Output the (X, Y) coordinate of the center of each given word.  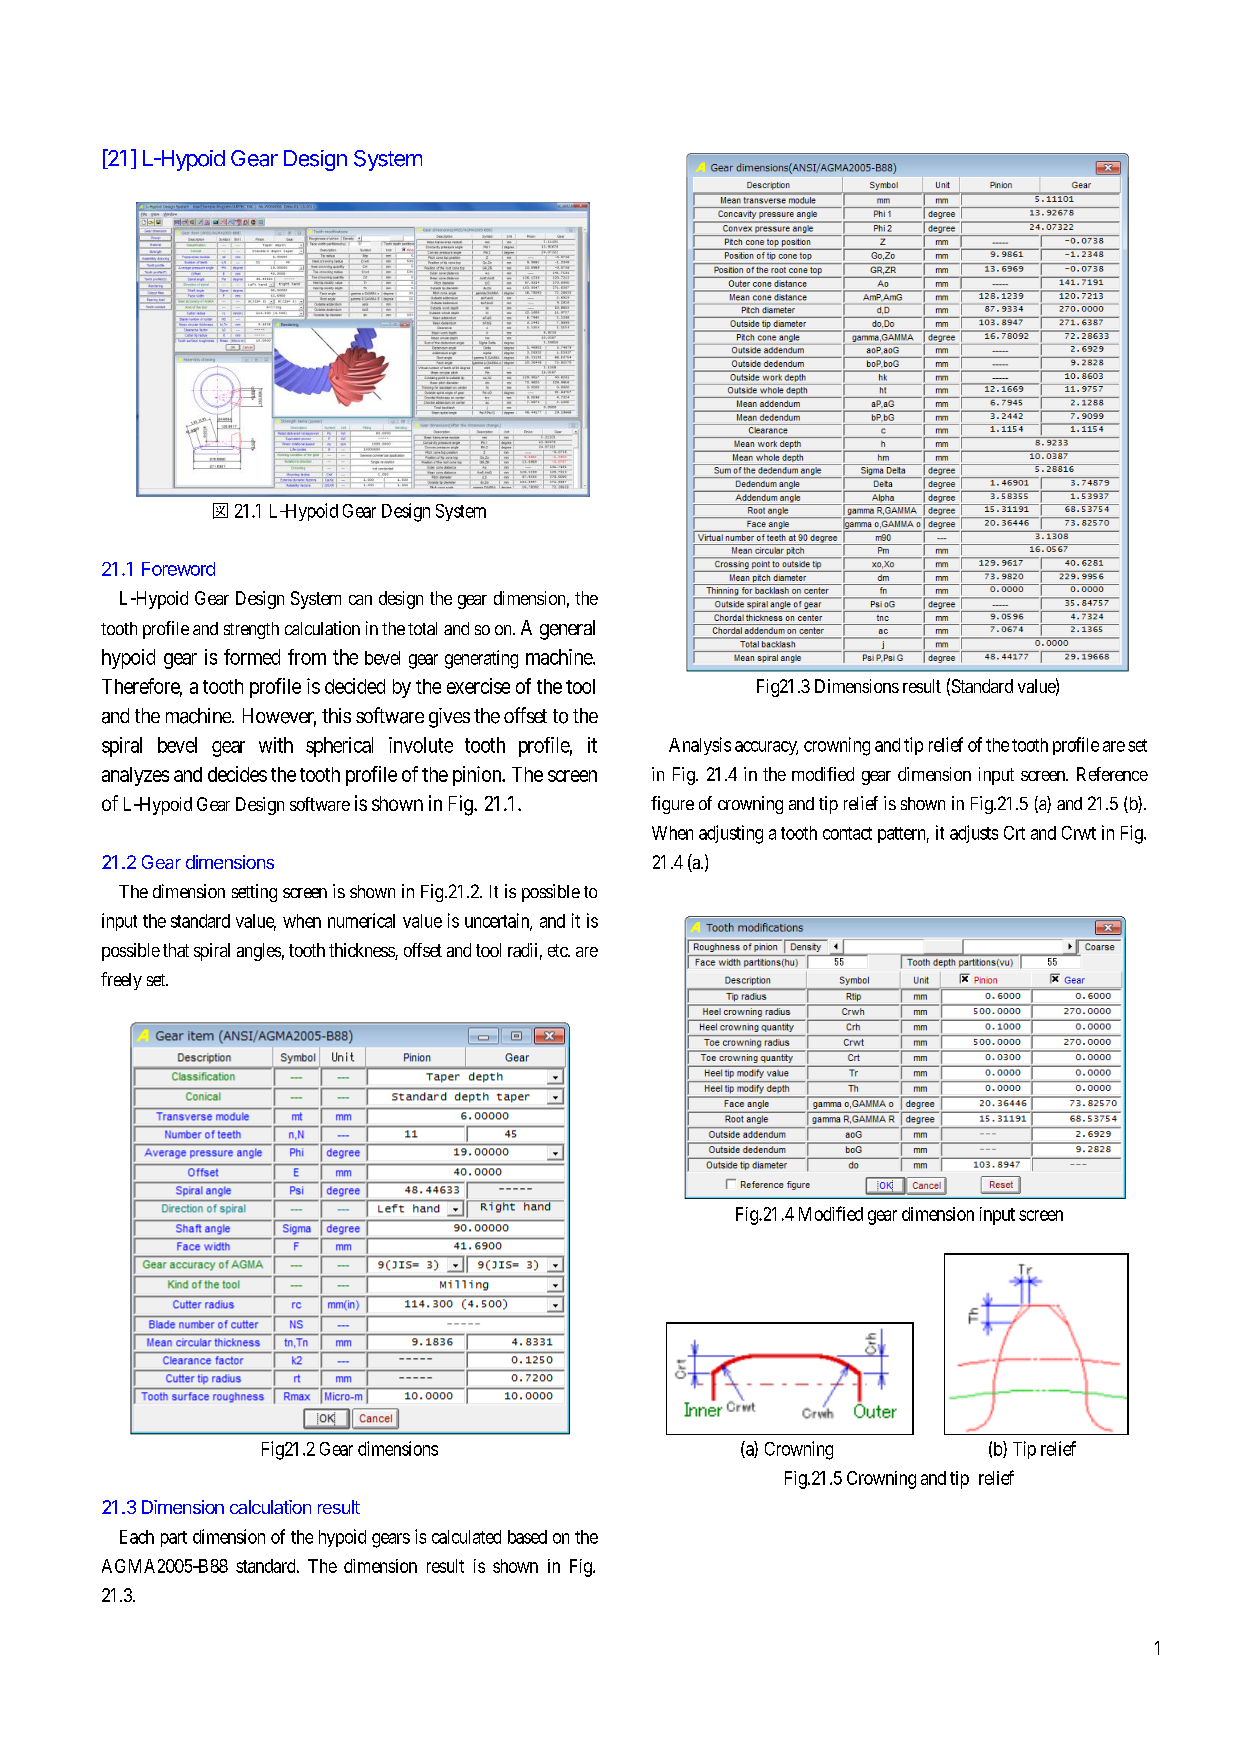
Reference (1112, 774)
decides (237, 774)
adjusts (974, 834)
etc (559, 950)
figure (672, 805)
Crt (1014, 833)
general (567, 630)
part (174, 1539)
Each (137, 1537)
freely (121, 981)
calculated (466, 1537)
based (527, 1537)
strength (251, 630)
